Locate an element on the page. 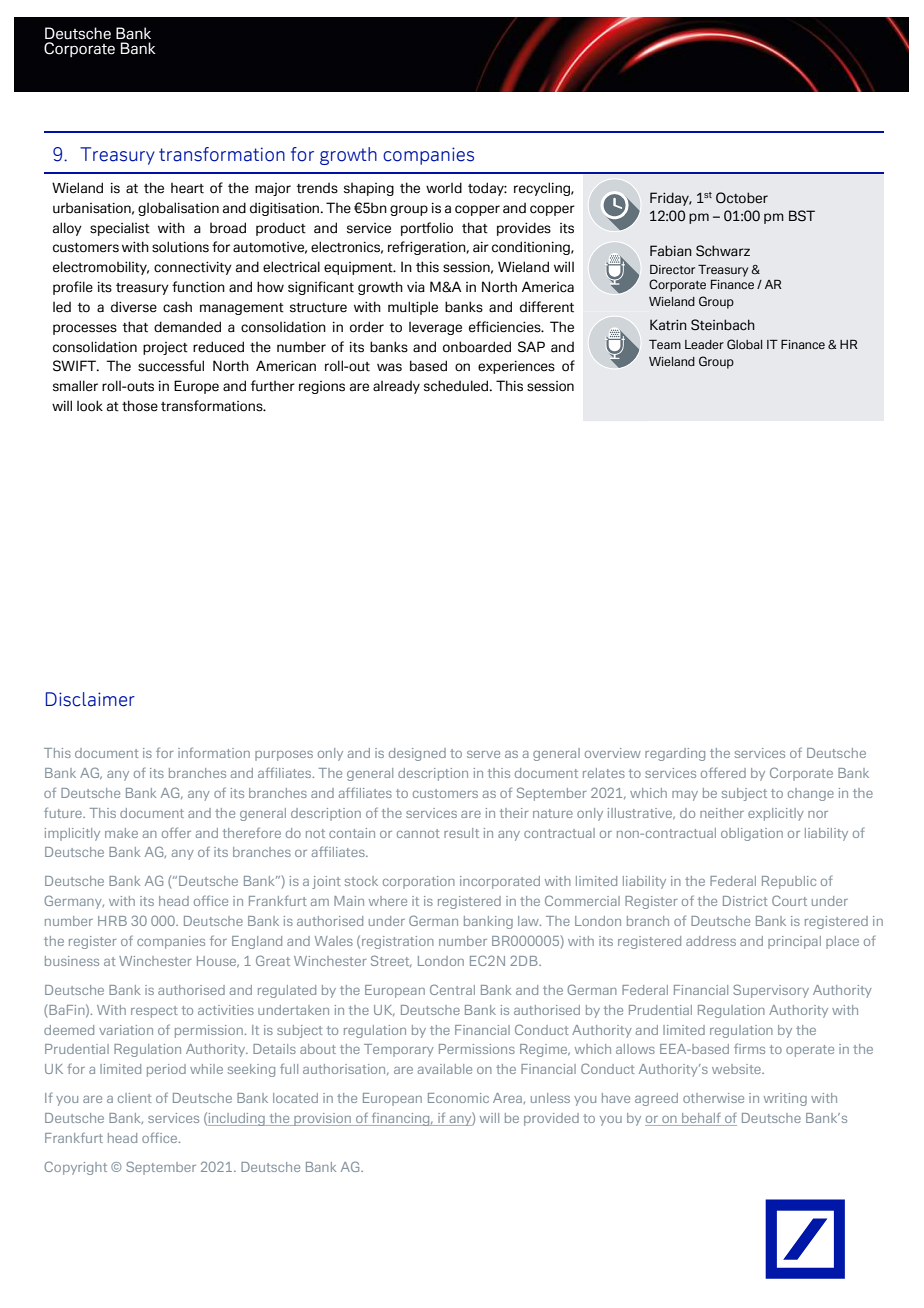  Disclaimer is located at coordinates (90, 699).
